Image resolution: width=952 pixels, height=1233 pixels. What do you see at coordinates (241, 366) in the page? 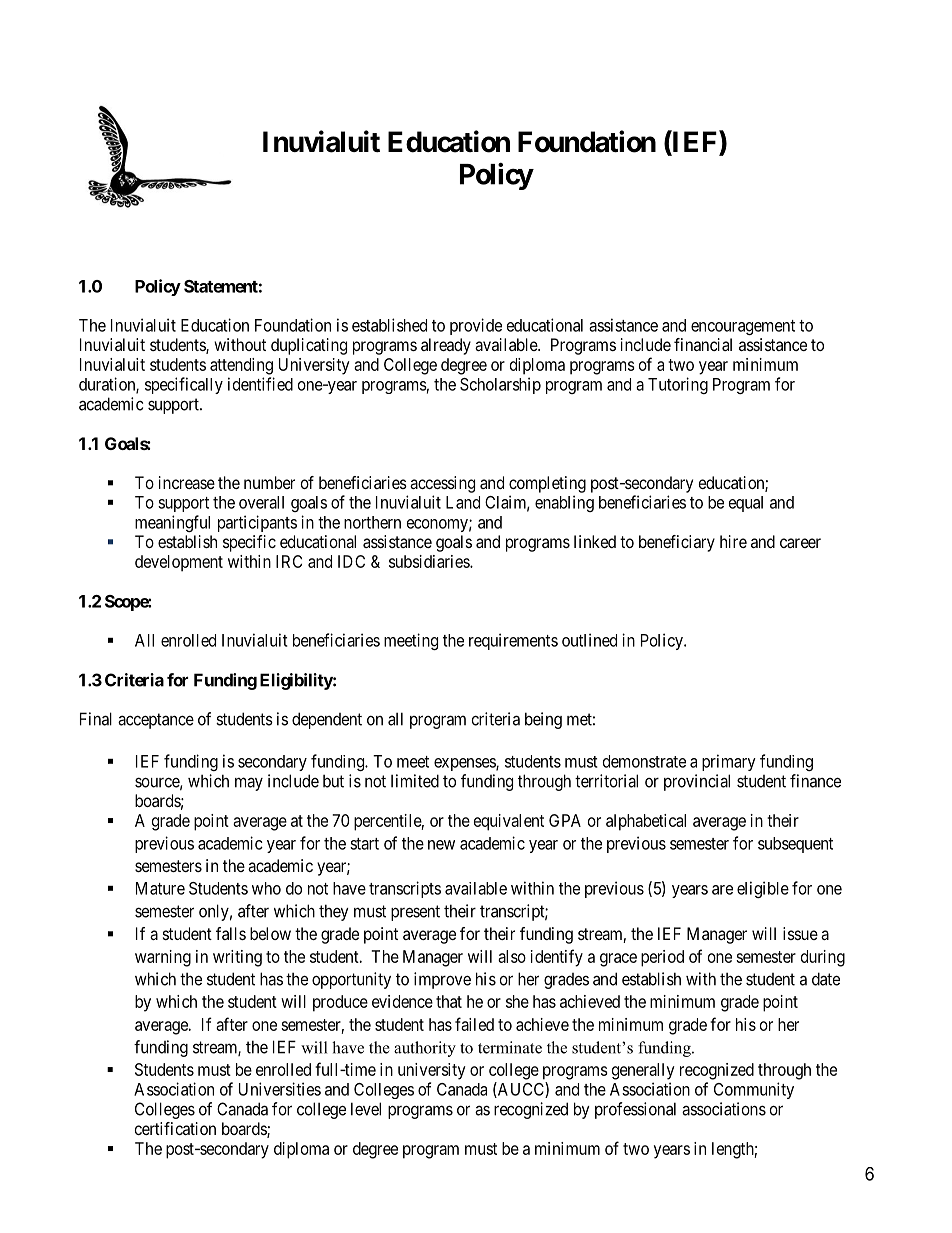
I see `attending` at bounding box center [241, 366].
